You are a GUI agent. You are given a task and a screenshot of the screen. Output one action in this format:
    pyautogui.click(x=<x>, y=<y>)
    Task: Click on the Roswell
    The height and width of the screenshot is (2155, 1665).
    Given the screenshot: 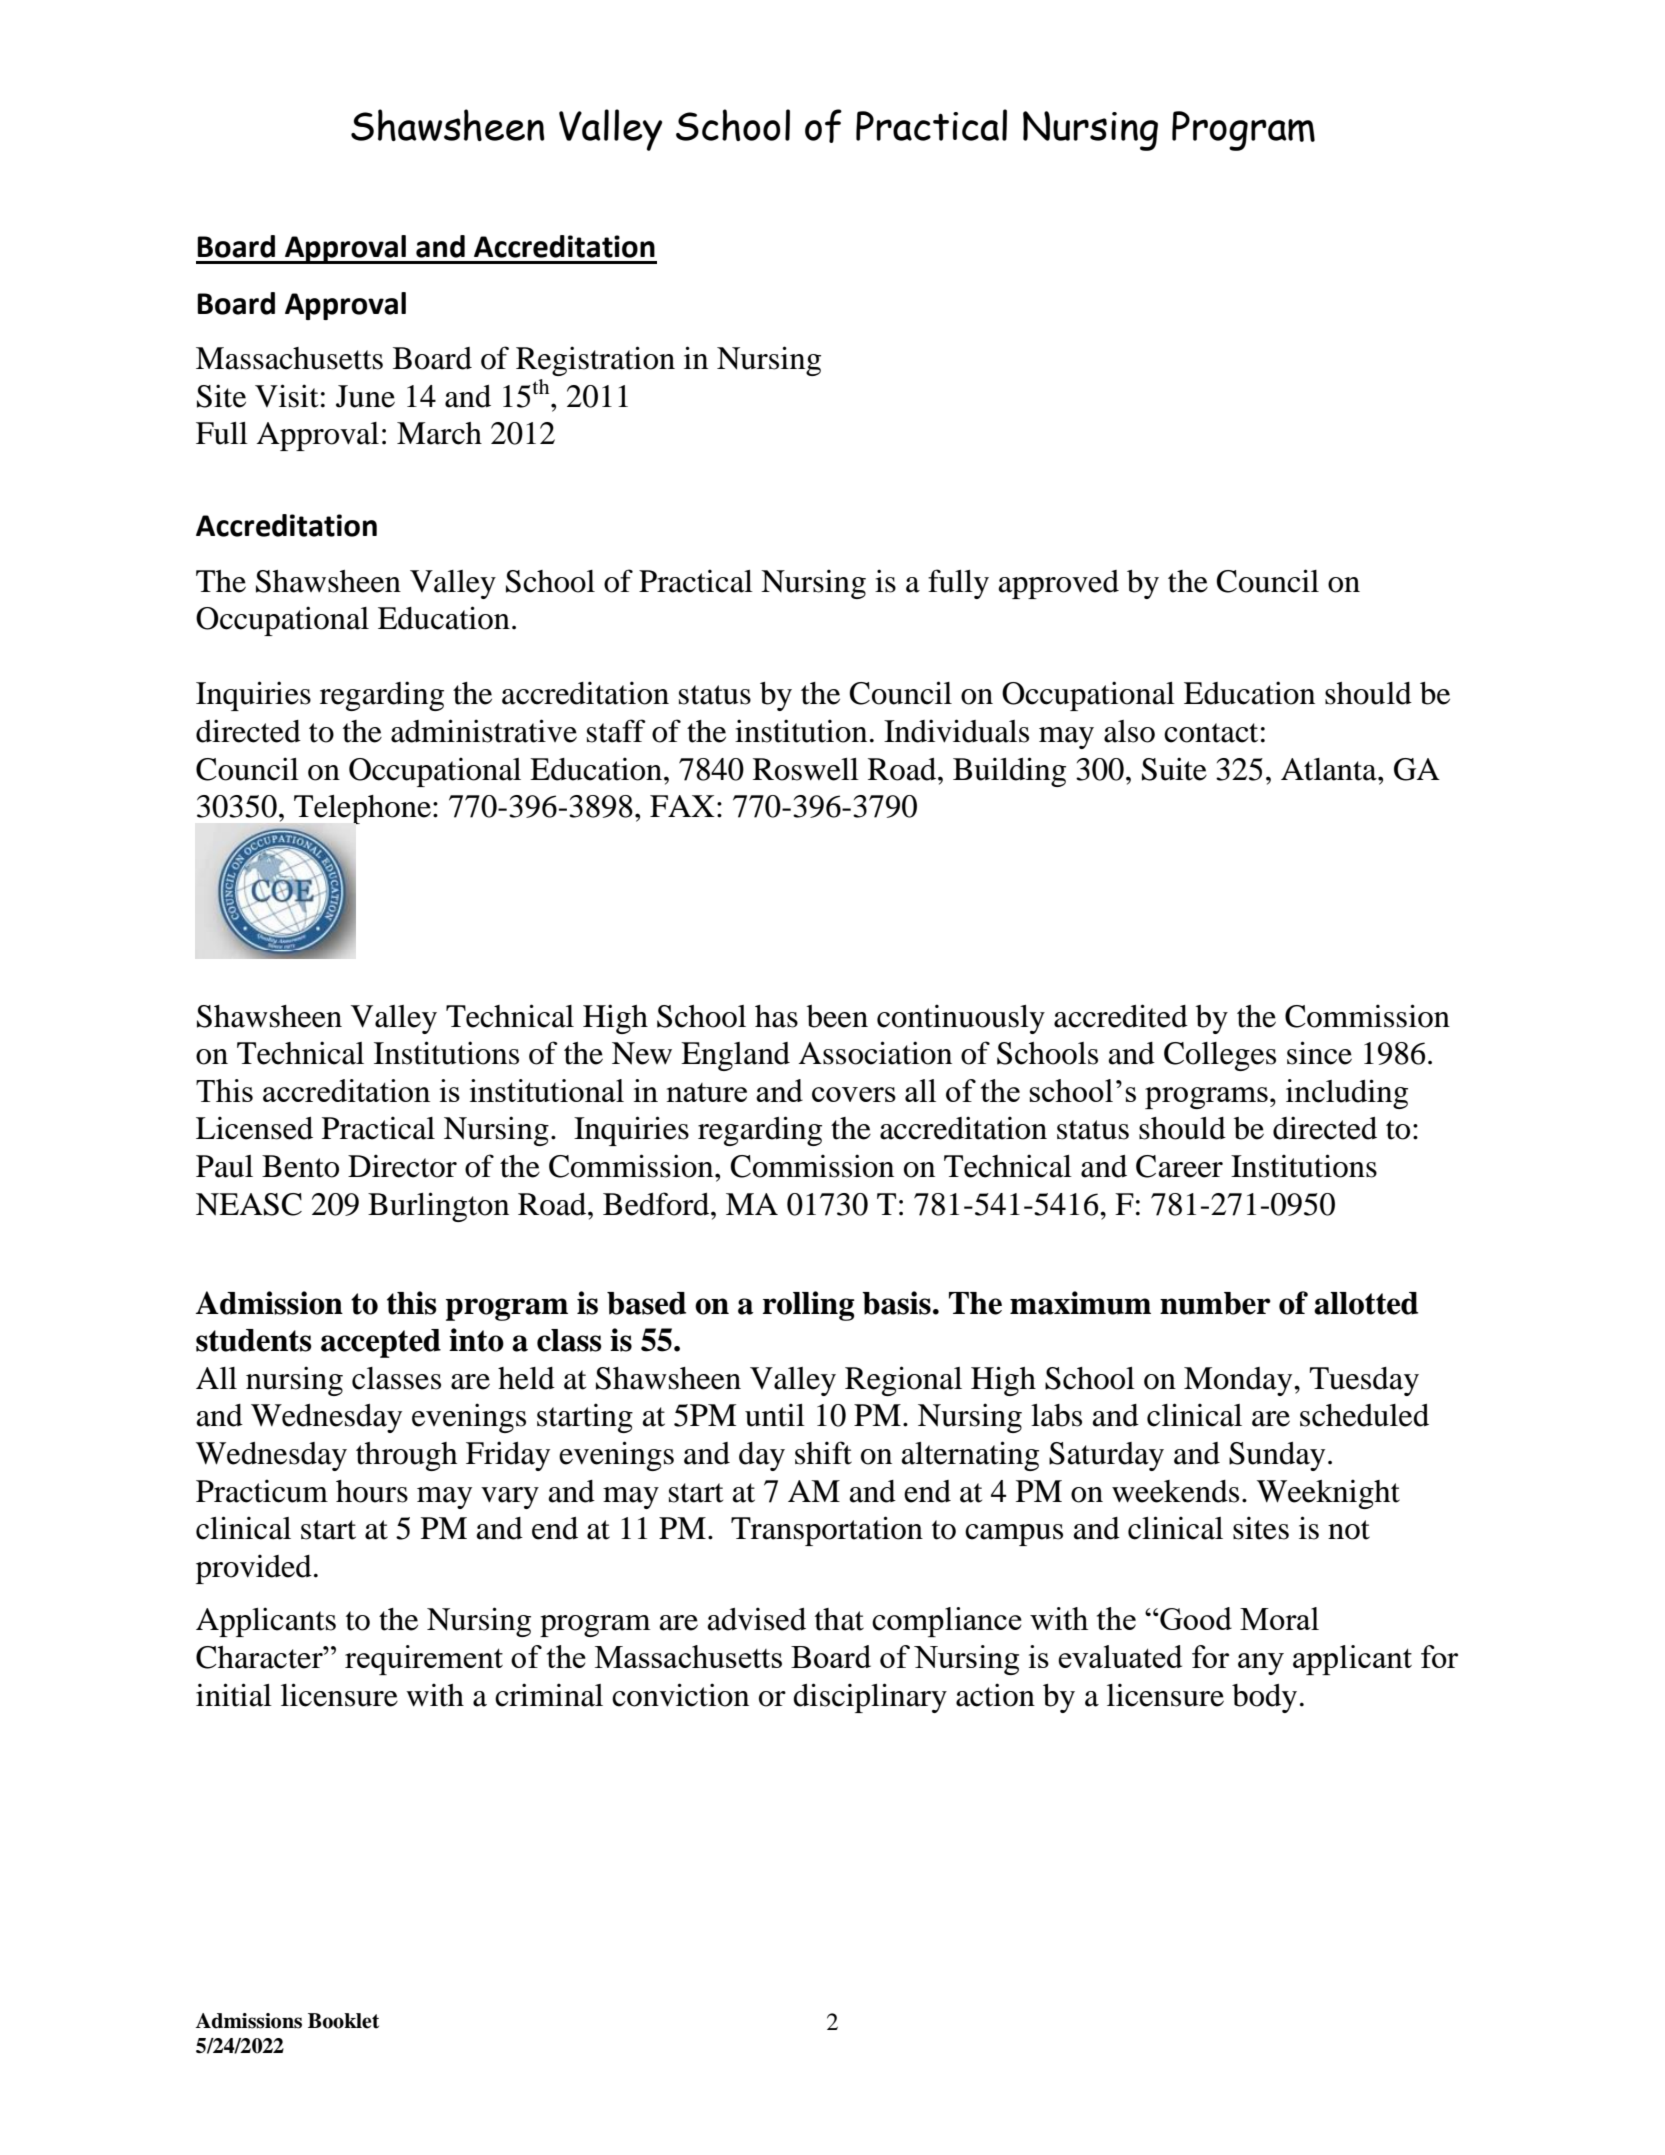 What is the action you would take?
    pyautogui.click(x=806, y=769)
